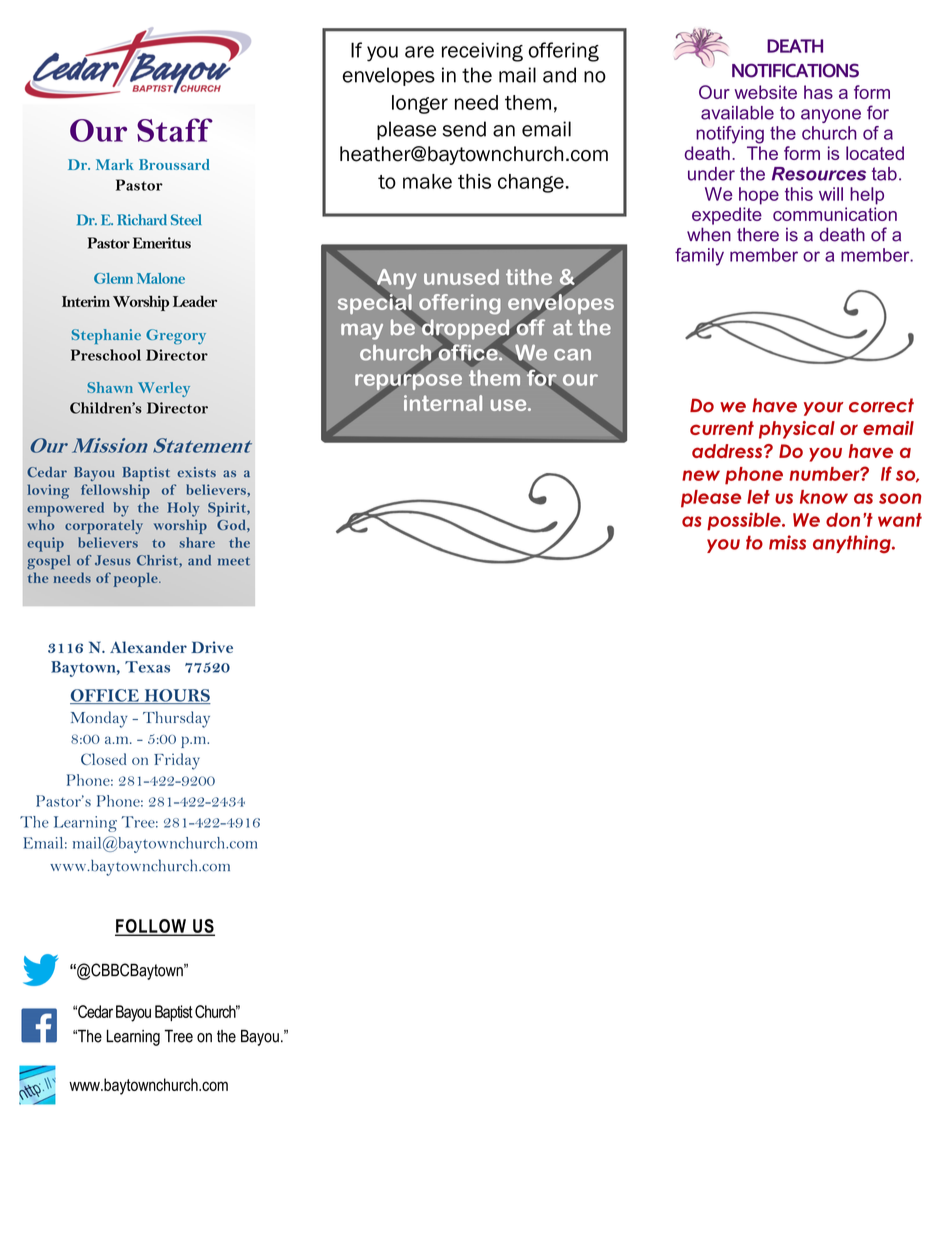  I want to click on FOLLOW, so click(151, 927).
